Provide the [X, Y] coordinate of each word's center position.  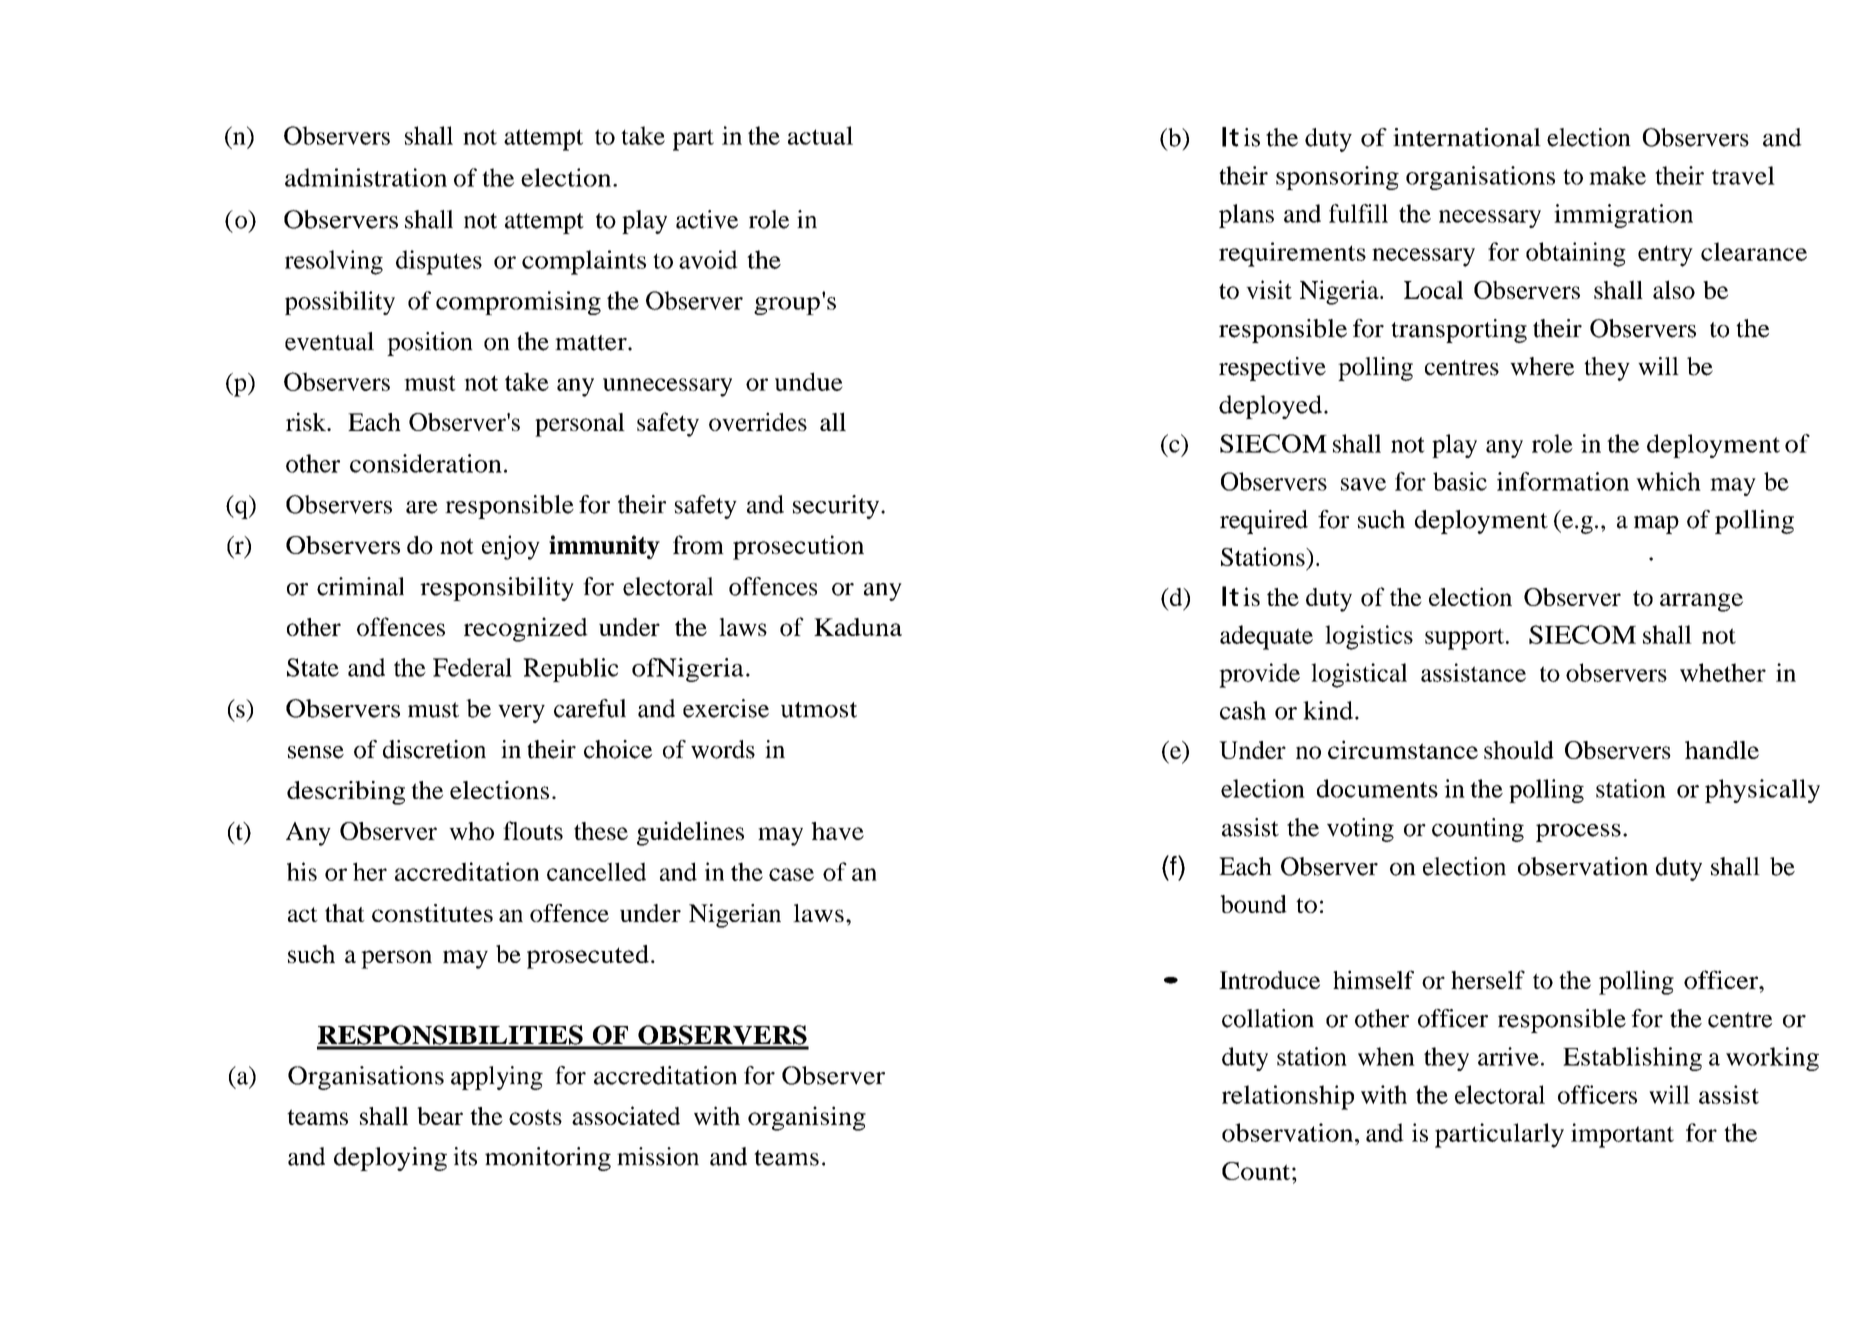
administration [366, 177]
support [1464, 639]
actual [820, 135]
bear [440, 1116]
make [1617, 175]
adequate [1266, 637]
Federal [472, 667]
